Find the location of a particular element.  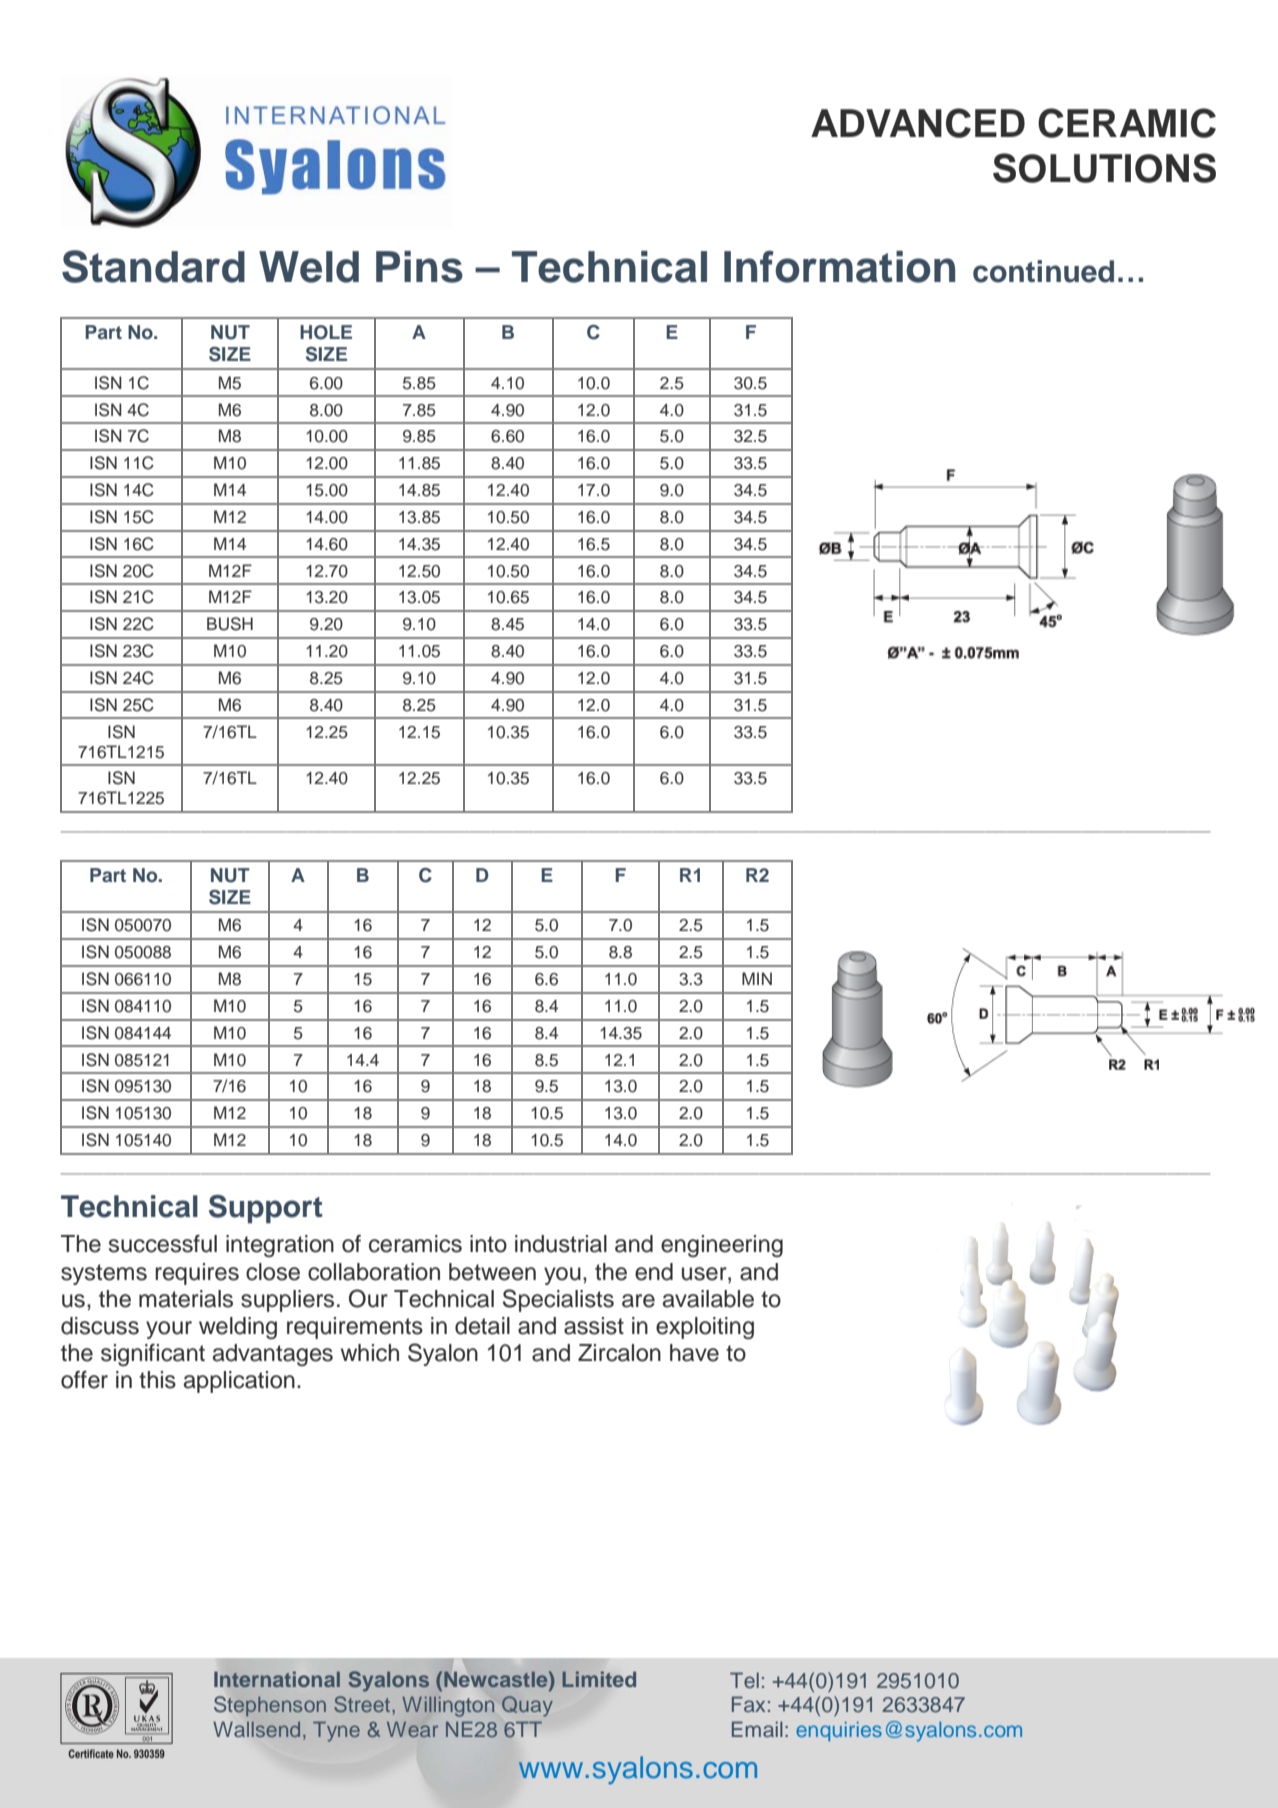

engineering is located at coordinates (722, 1246).
